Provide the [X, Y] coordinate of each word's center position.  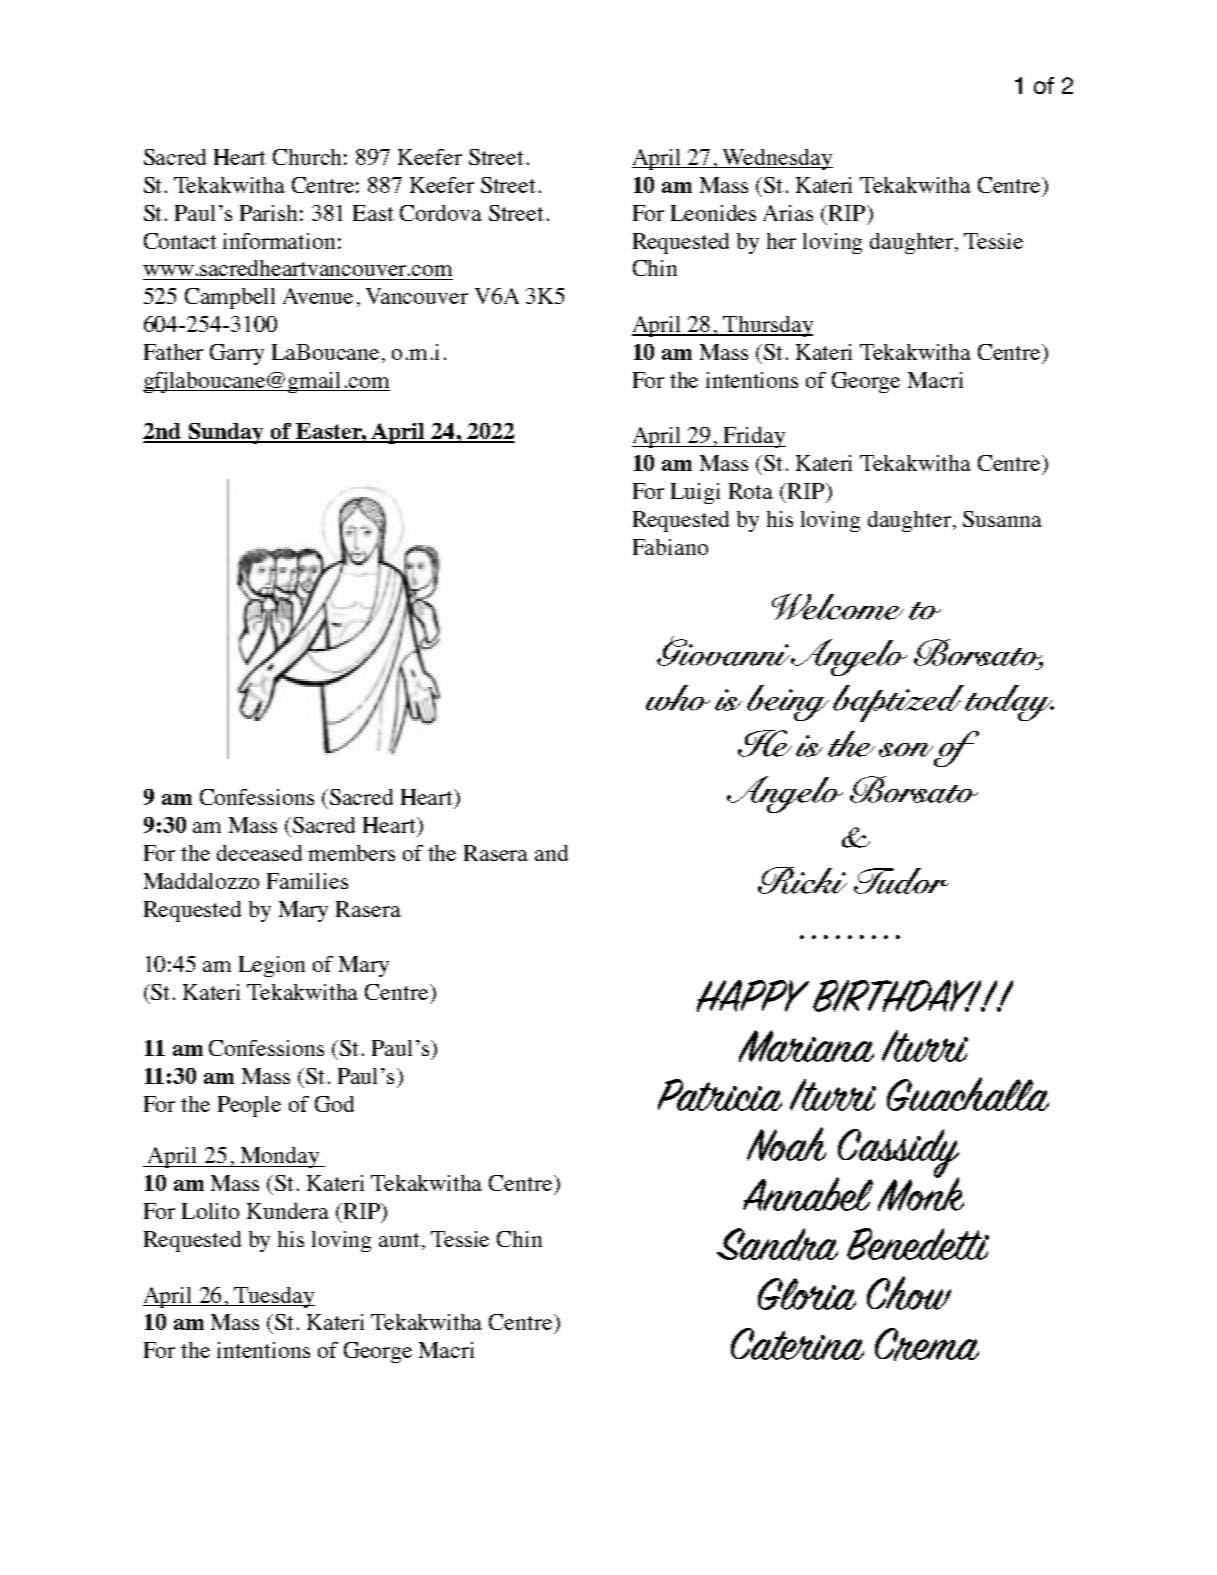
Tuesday [274, 1297]
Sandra [777, 1244]
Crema [927, 1344]
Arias [788, 213]
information [279, 241]
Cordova [441, 213]
